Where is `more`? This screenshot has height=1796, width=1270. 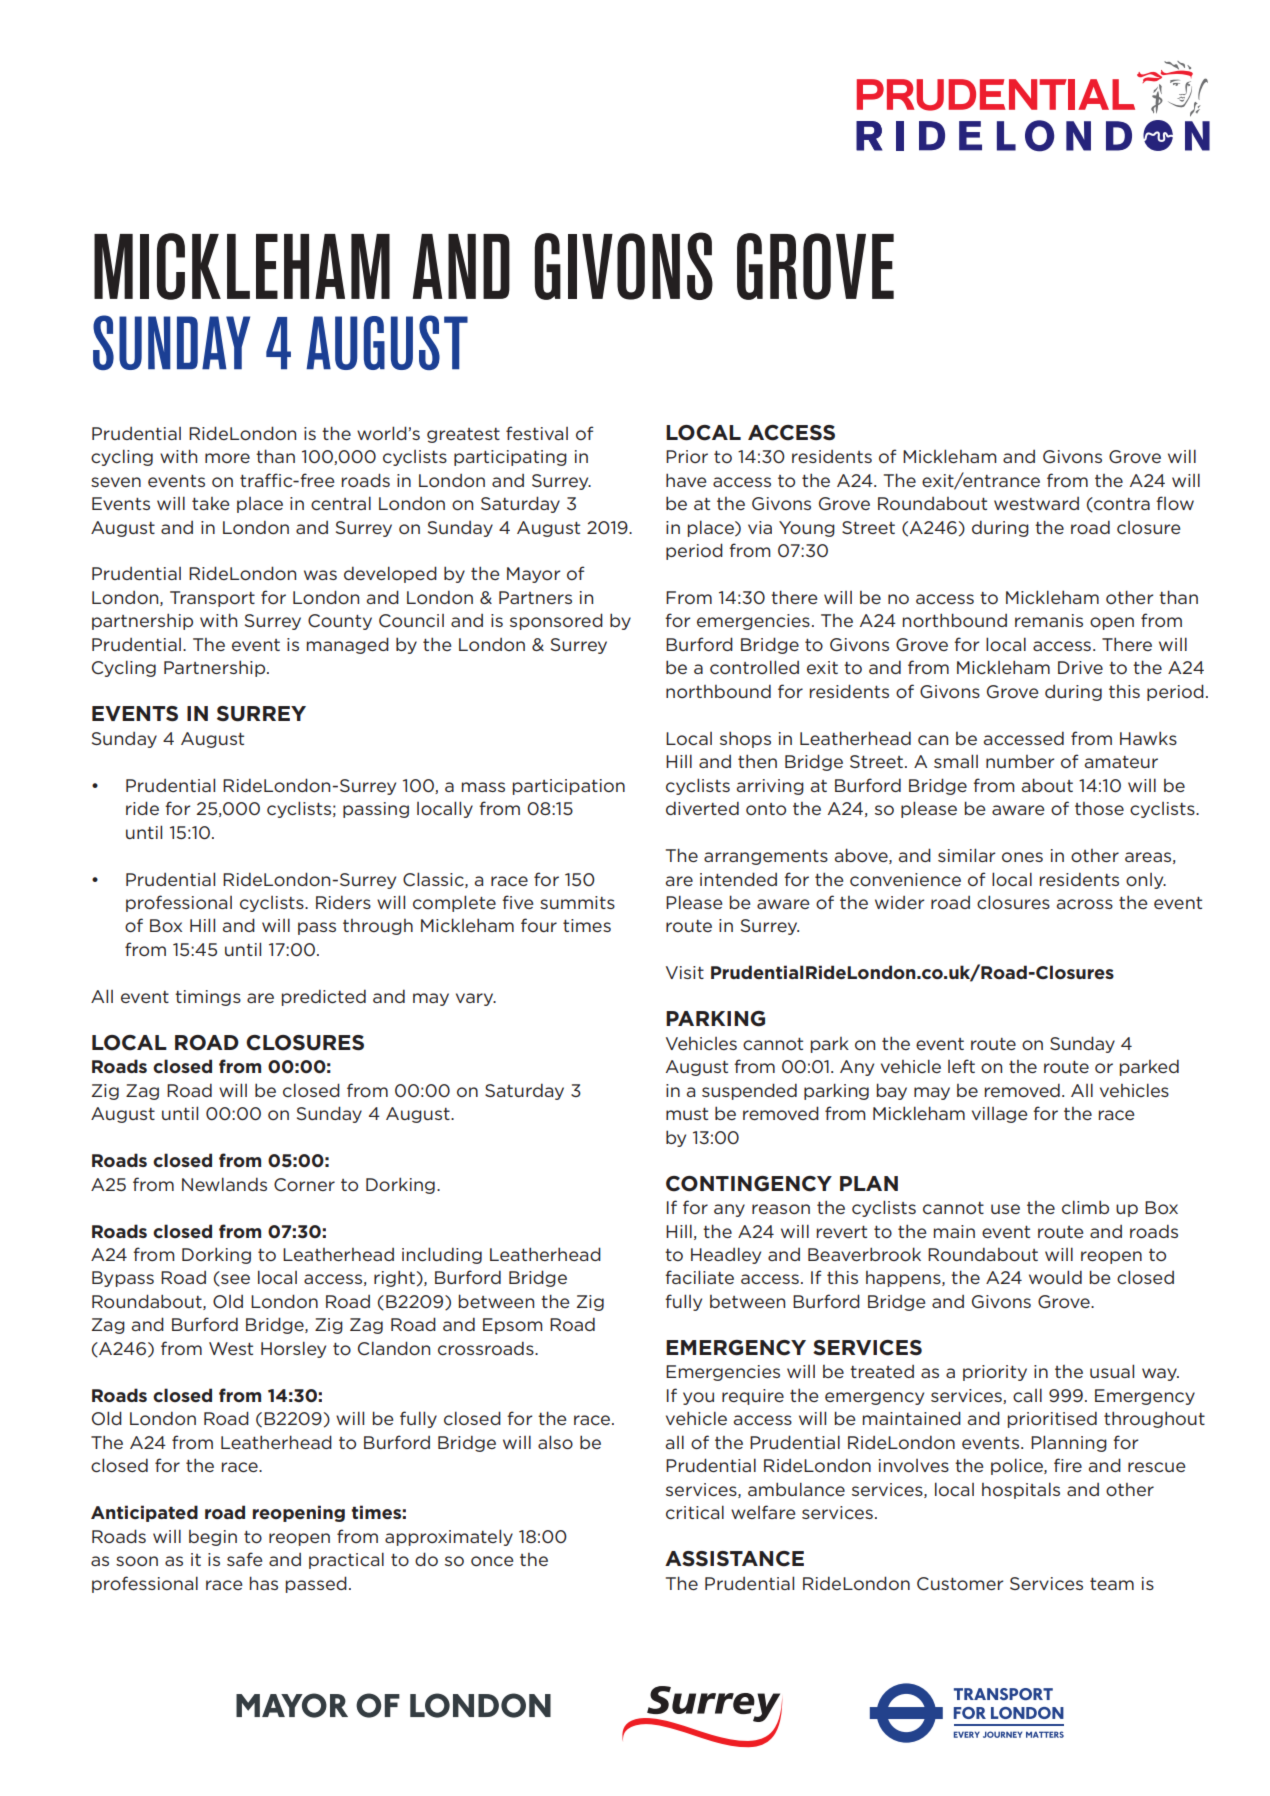
more is located at coordinates (227, 458).
